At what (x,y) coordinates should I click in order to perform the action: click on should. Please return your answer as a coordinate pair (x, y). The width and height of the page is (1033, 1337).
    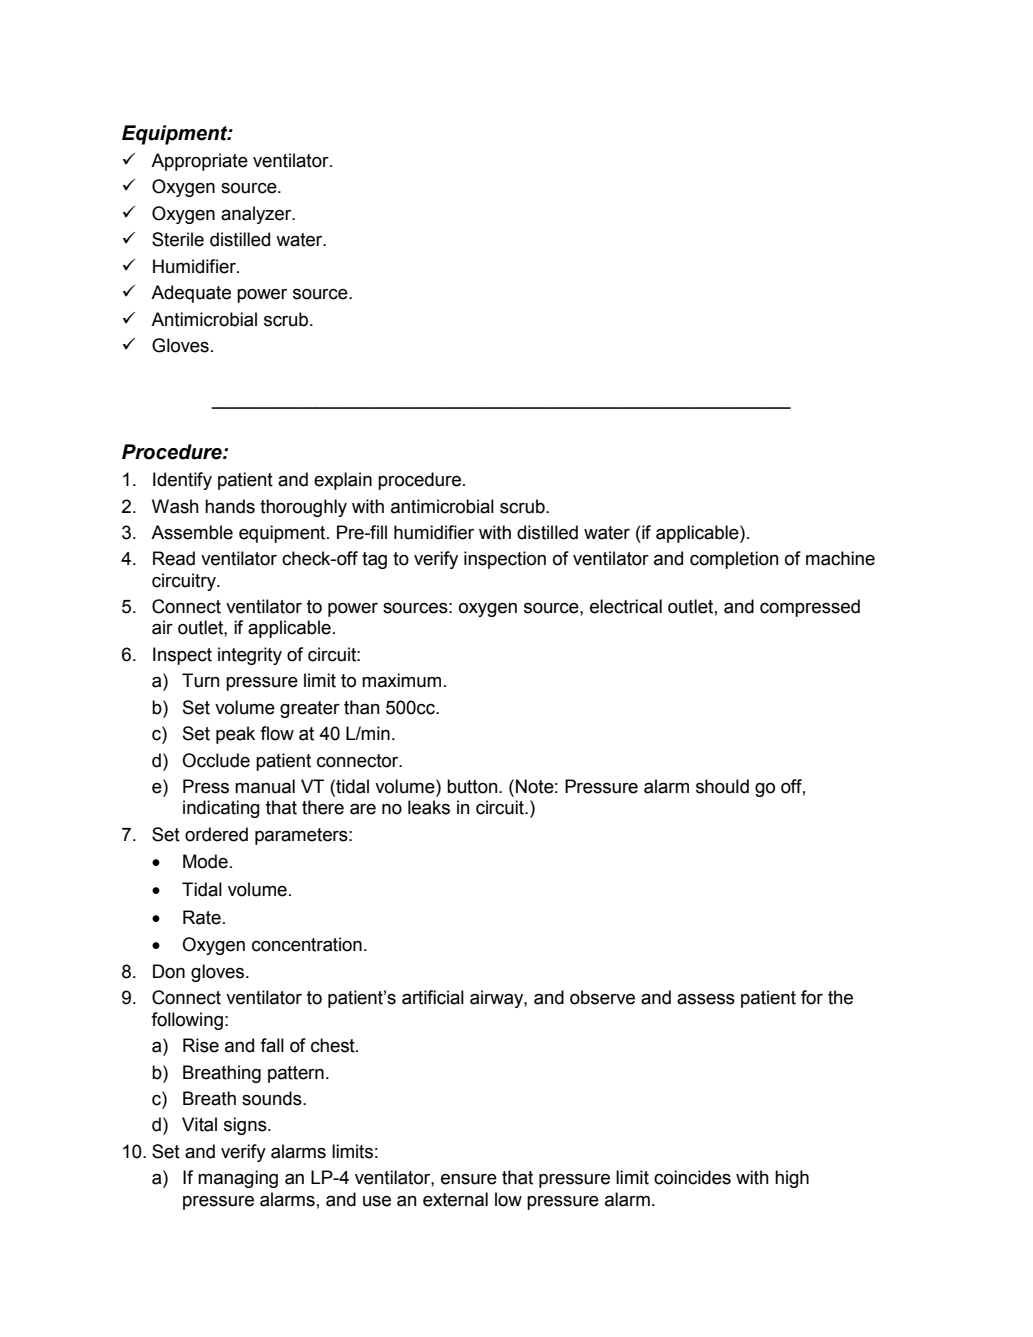
    Looking at the image, I should click on (722, 786).
